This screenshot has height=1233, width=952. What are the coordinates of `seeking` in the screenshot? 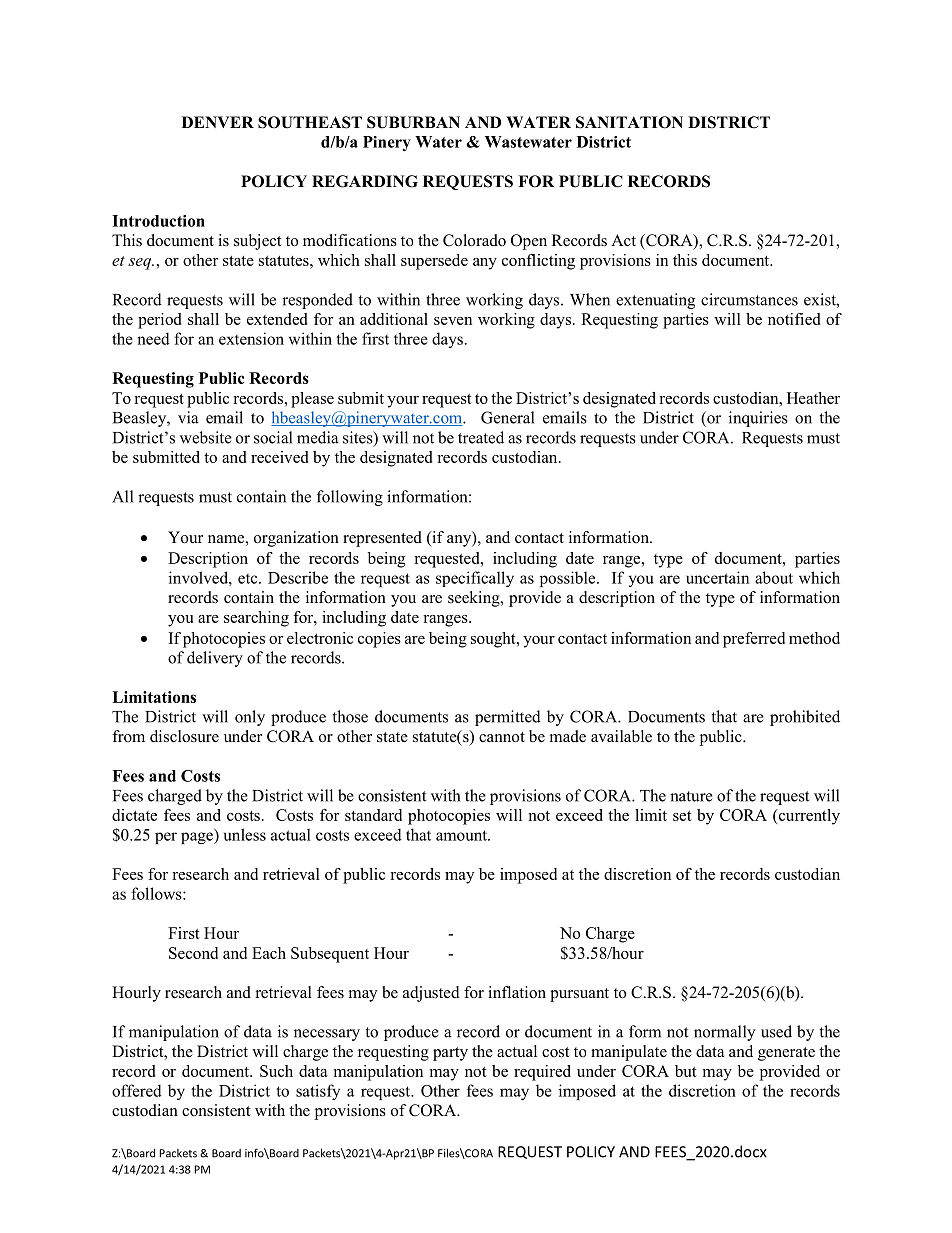 It's located at (475, 599).
